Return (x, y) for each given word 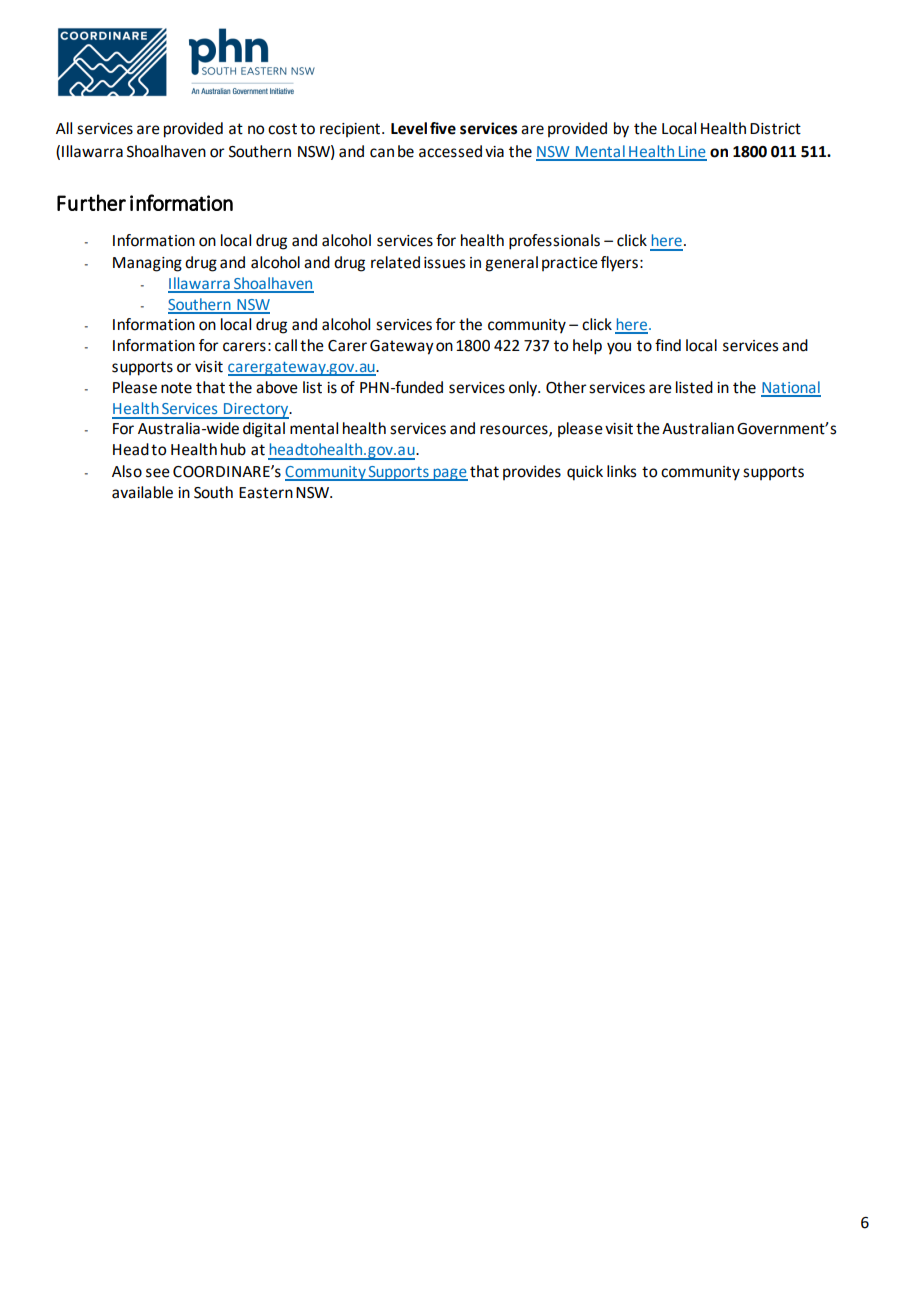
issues (444, 263)
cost (282, 129)
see (158, 473)
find (668, 345)
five (443, 128)
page (449, 474)
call (286, 345)
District (775, 129)
